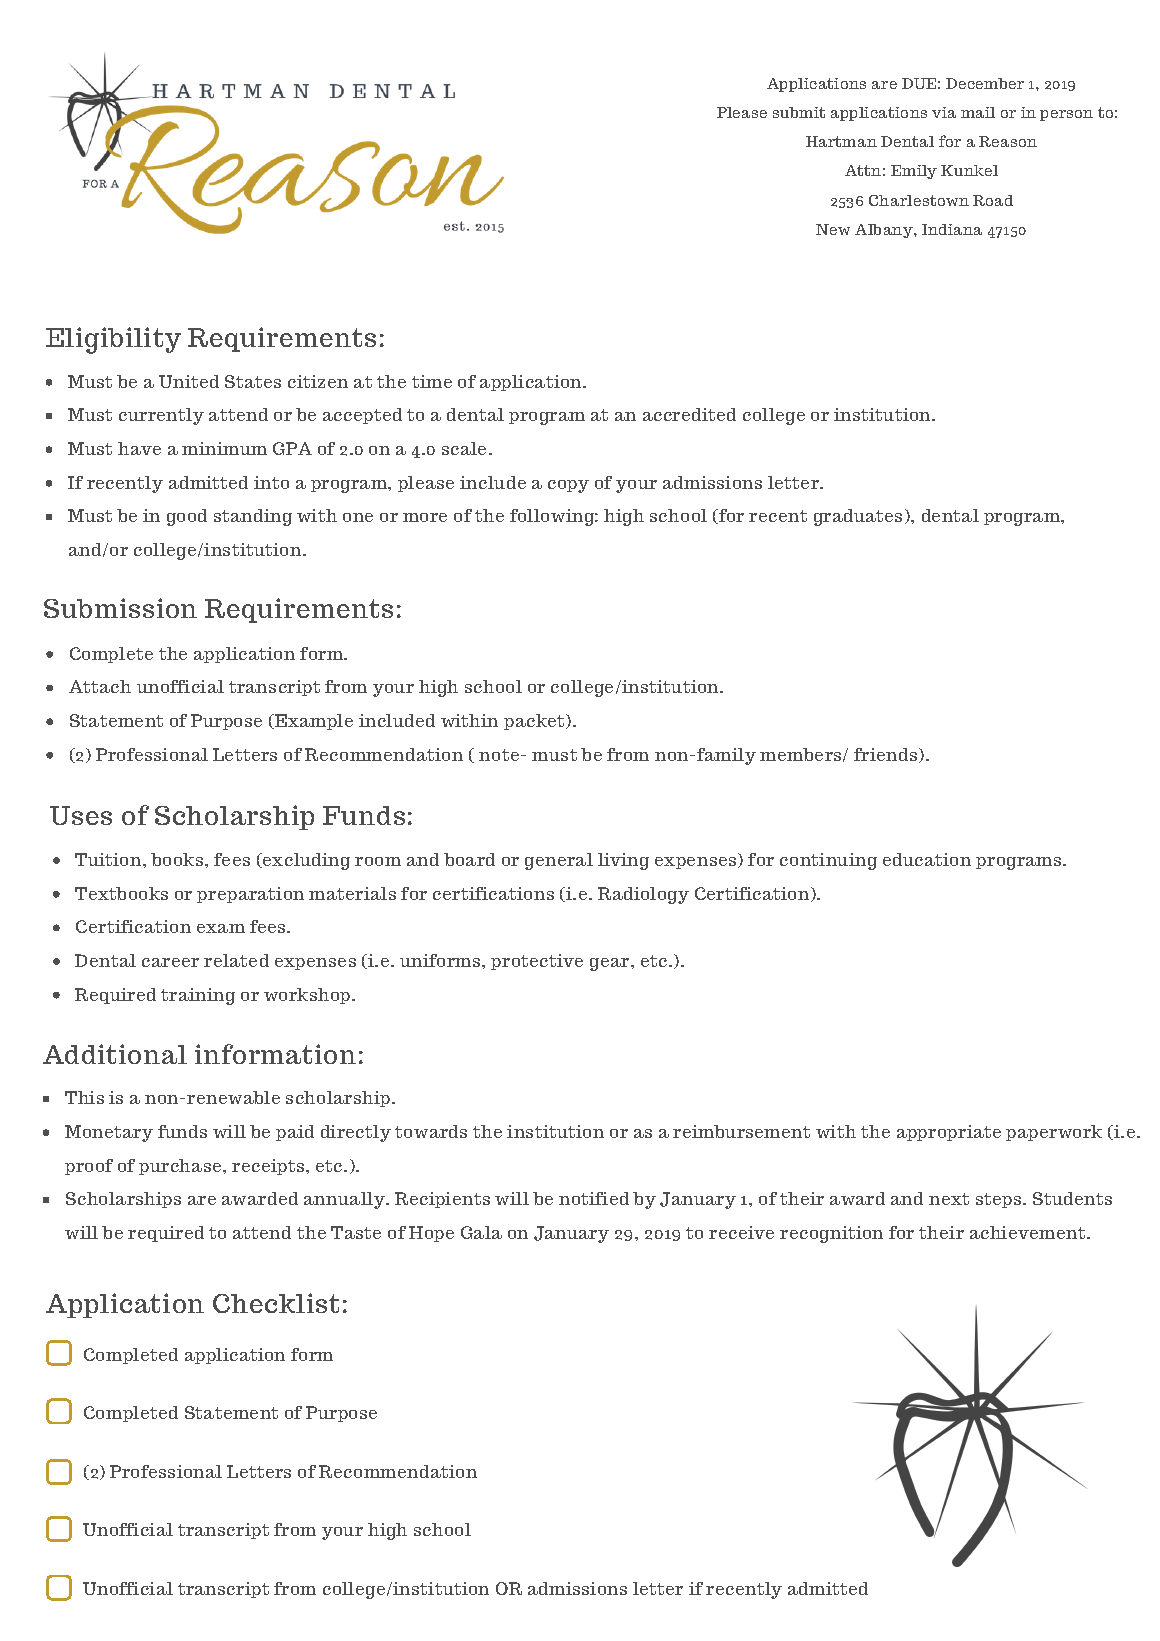 The image size is (1160, 1641). What do you see at coordinates (1029, 1232) in the document?
I see `achievement` at bounding box center [1029, 1232].
